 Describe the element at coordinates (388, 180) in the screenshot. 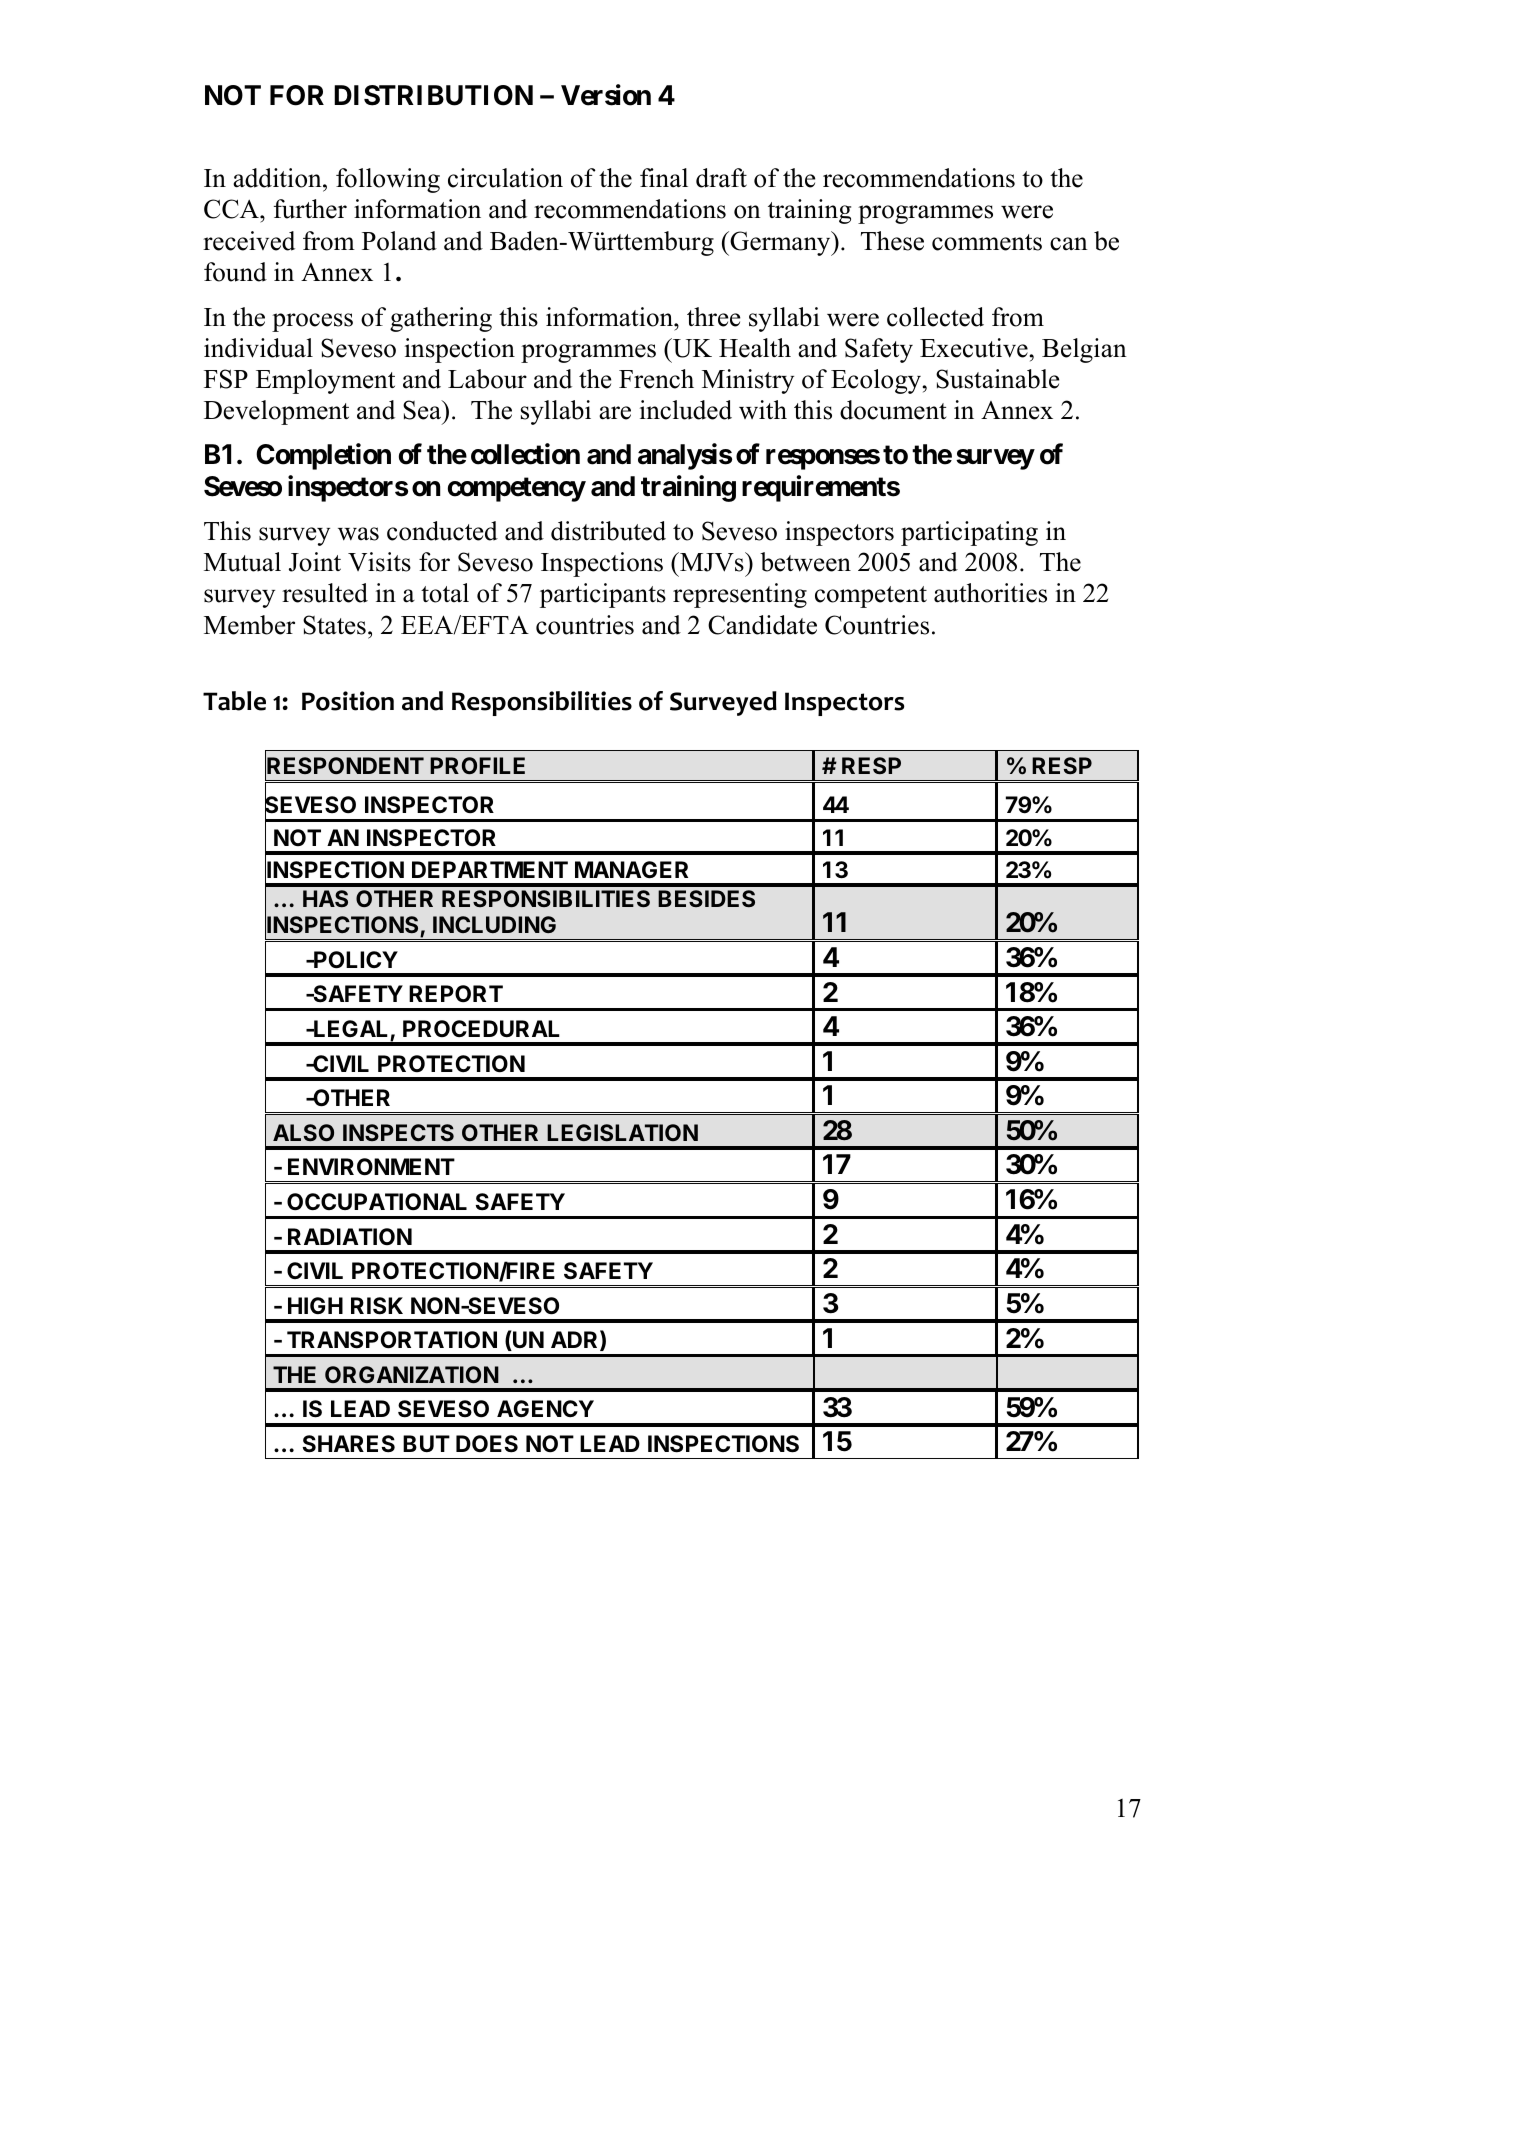

I see `following` at that location.
